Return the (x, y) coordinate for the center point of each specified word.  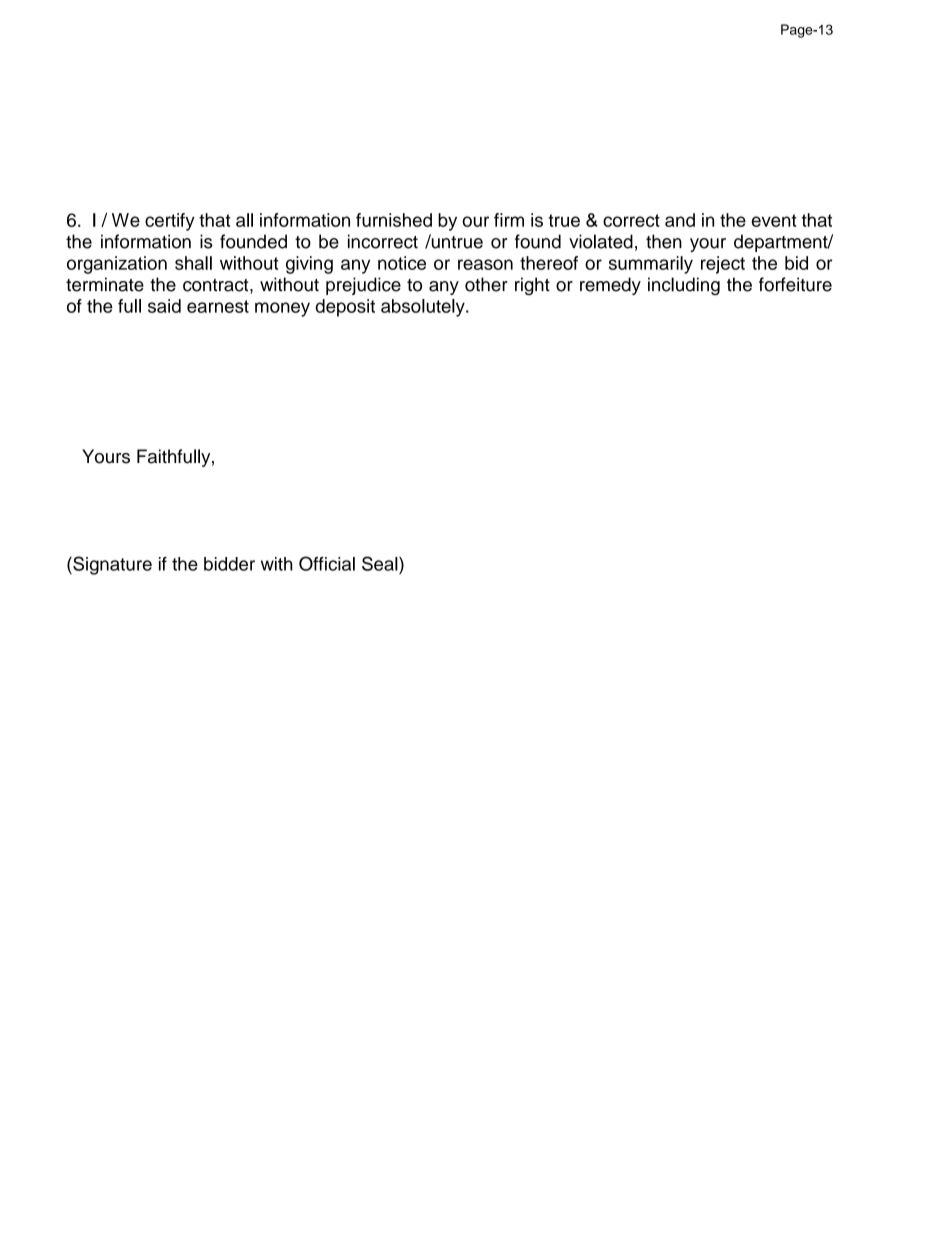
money (282, 309)
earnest (218, 306)
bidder (229, 564)
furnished (394, 220)
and (680, 220)
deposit (345, 308)
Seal (381, 563)
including (684, 286)
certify (170, 222)
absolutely (424, 308)
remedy (610, 286)
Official (327, 563)
